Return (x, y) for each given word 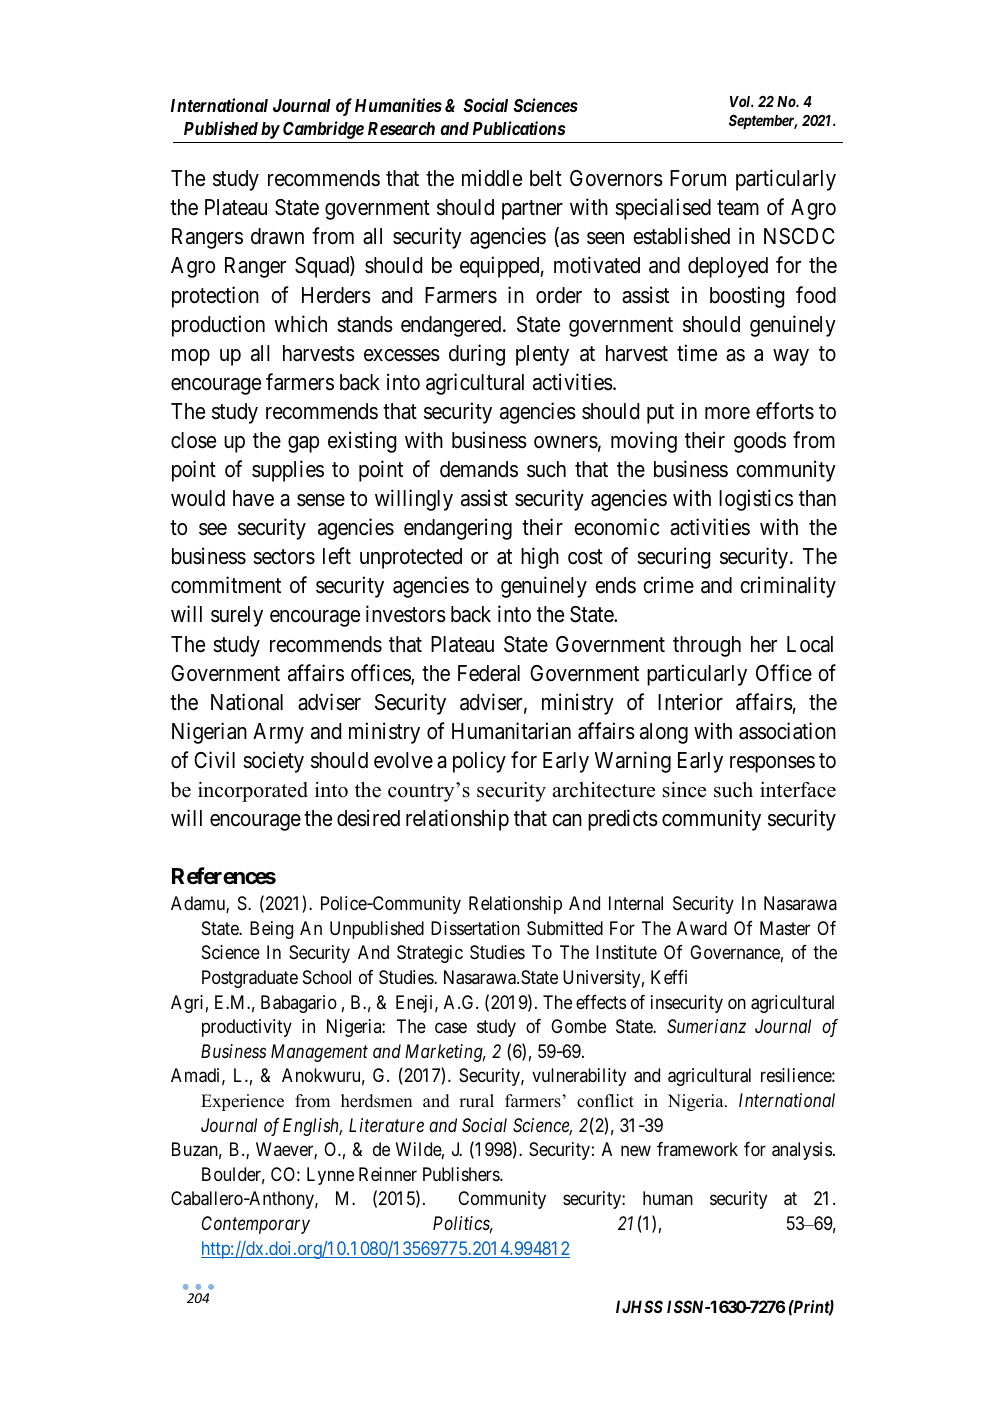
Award (702, 928)
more (727, 413)
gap (303, 444)
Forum (698, 178)
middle (492, 178)
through (707, 646)
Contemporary (256, 1225)
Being (271, 930)
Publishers (462, 1174)
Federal (489, 673)
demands (479, 469)
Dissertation (475, 928)
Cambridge (323, 130)
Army (278, 733)
